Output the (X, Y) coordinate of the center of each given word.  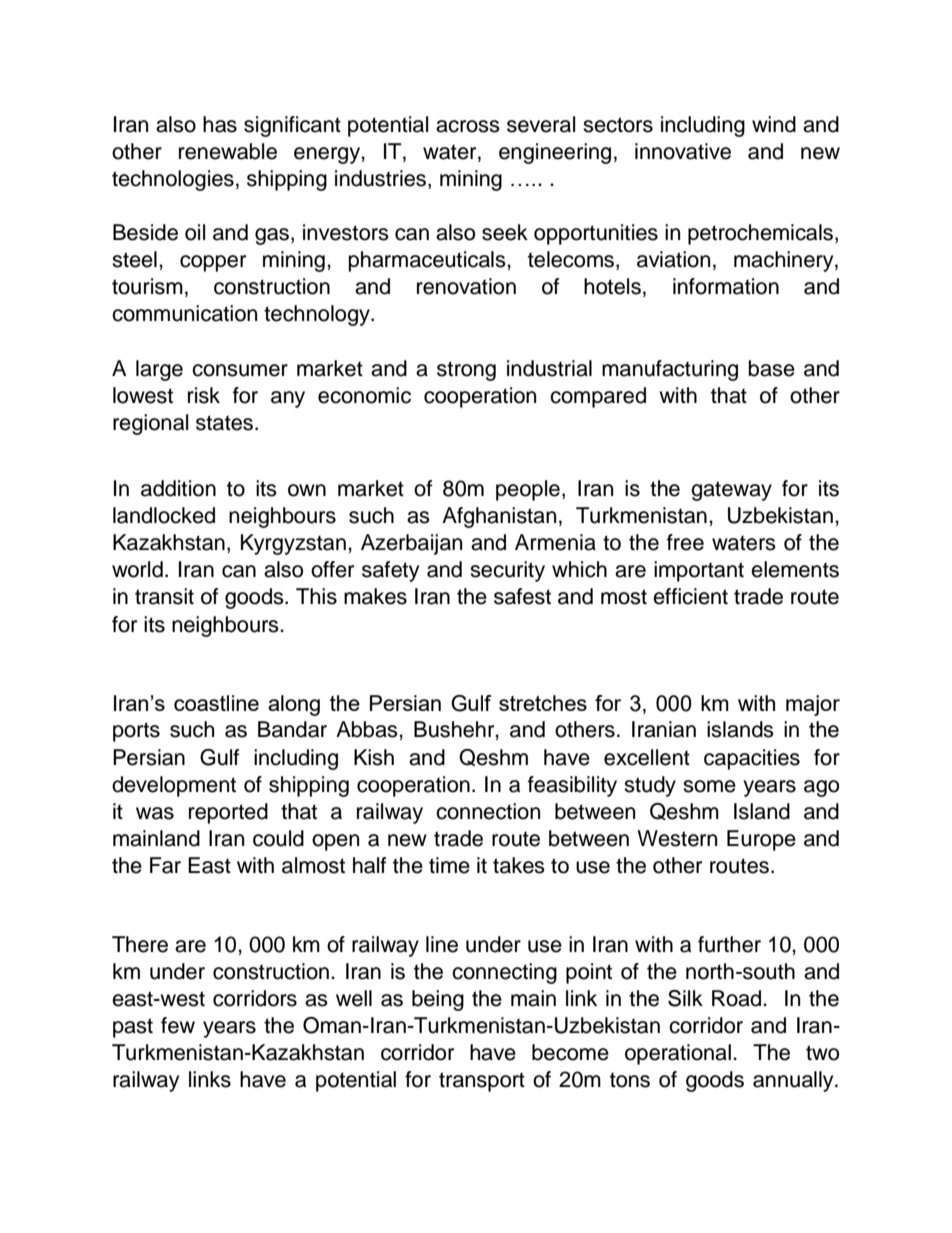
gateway (731, 491)
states (224, 423)
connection (488, 811)
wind (774, 124)
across (468, 126)
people (528, 490)
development (174, 786)
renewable (228, 151)
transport (482, 1082)
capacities (752, 759)
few (178, 1025)
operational (678, 1054)
